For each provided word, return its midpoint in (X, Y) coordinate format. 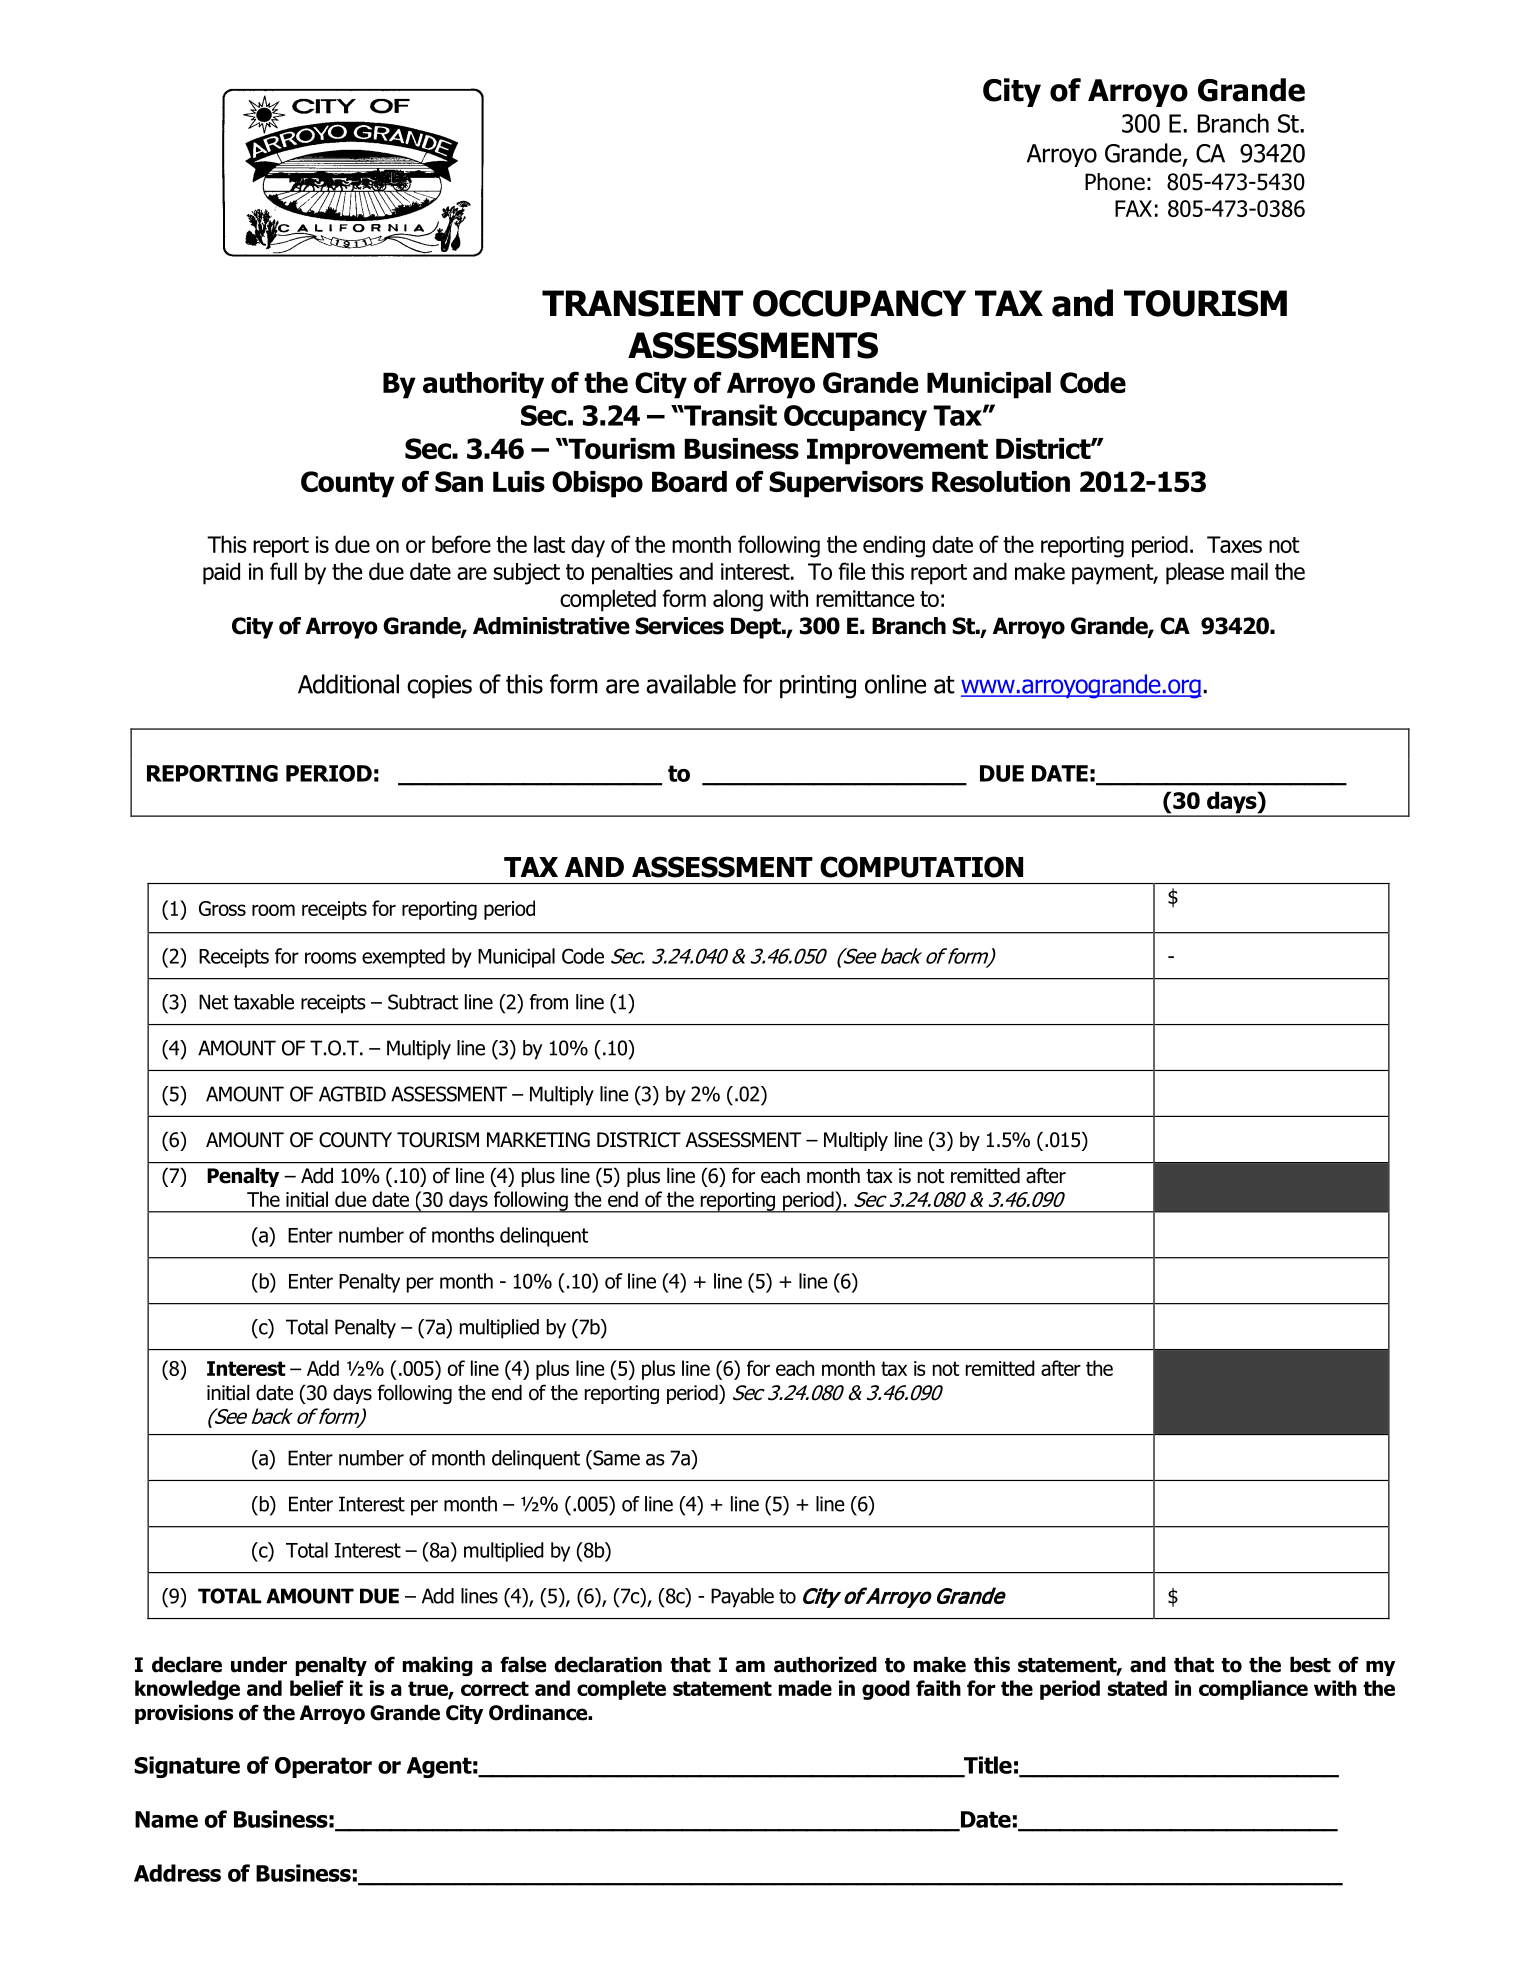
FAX (1133, 208)
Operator (323, 1767)
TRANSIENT (642, 303)
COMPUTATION (921, 867)
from (548, 1002)
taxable (264, 1002)
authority (483, 385)
